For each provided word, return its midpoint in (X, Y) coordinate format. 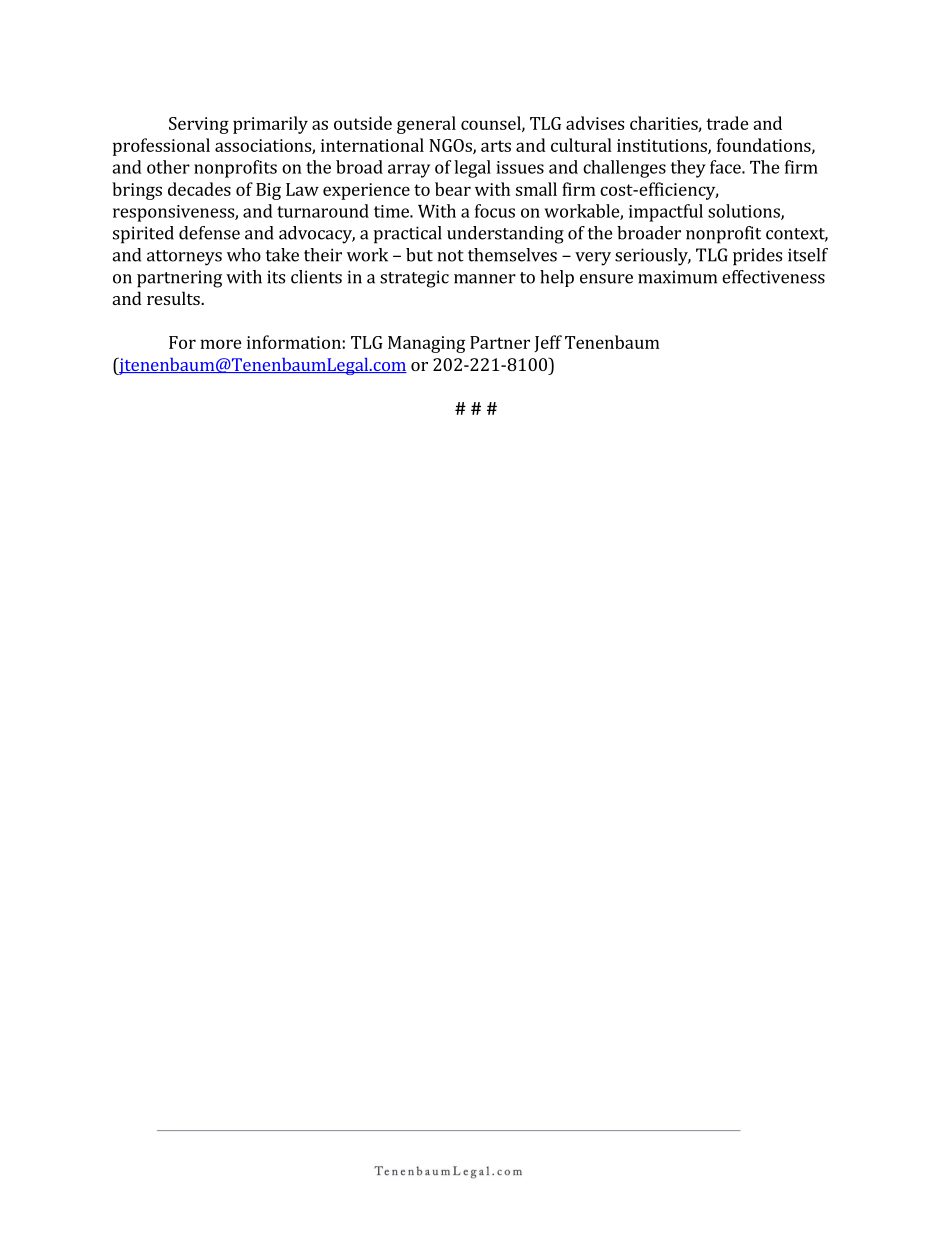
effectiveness (773, 277)
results (174, 298)
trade (727, 123)
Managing (426, 344)
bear (453, 189)
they (688, 169)
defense (209, 233)
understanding (505, 235)
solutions (745, 212)
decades (199, 189)
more (221, 344)
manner (485, 279)
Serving (199, 125)
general (426, 125)
